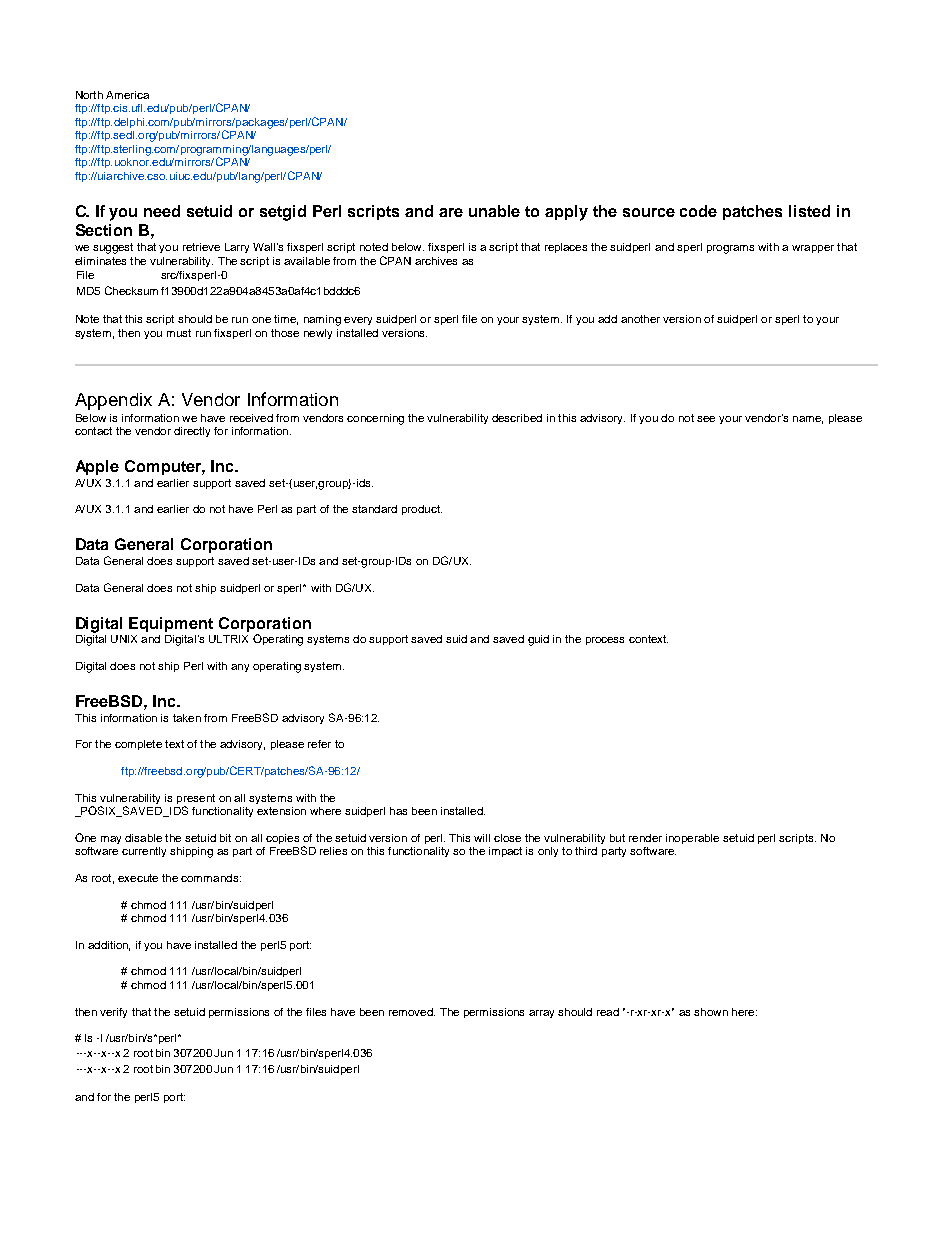 The image size is (952, 1233). I want to click on process, so click(605, 641).
